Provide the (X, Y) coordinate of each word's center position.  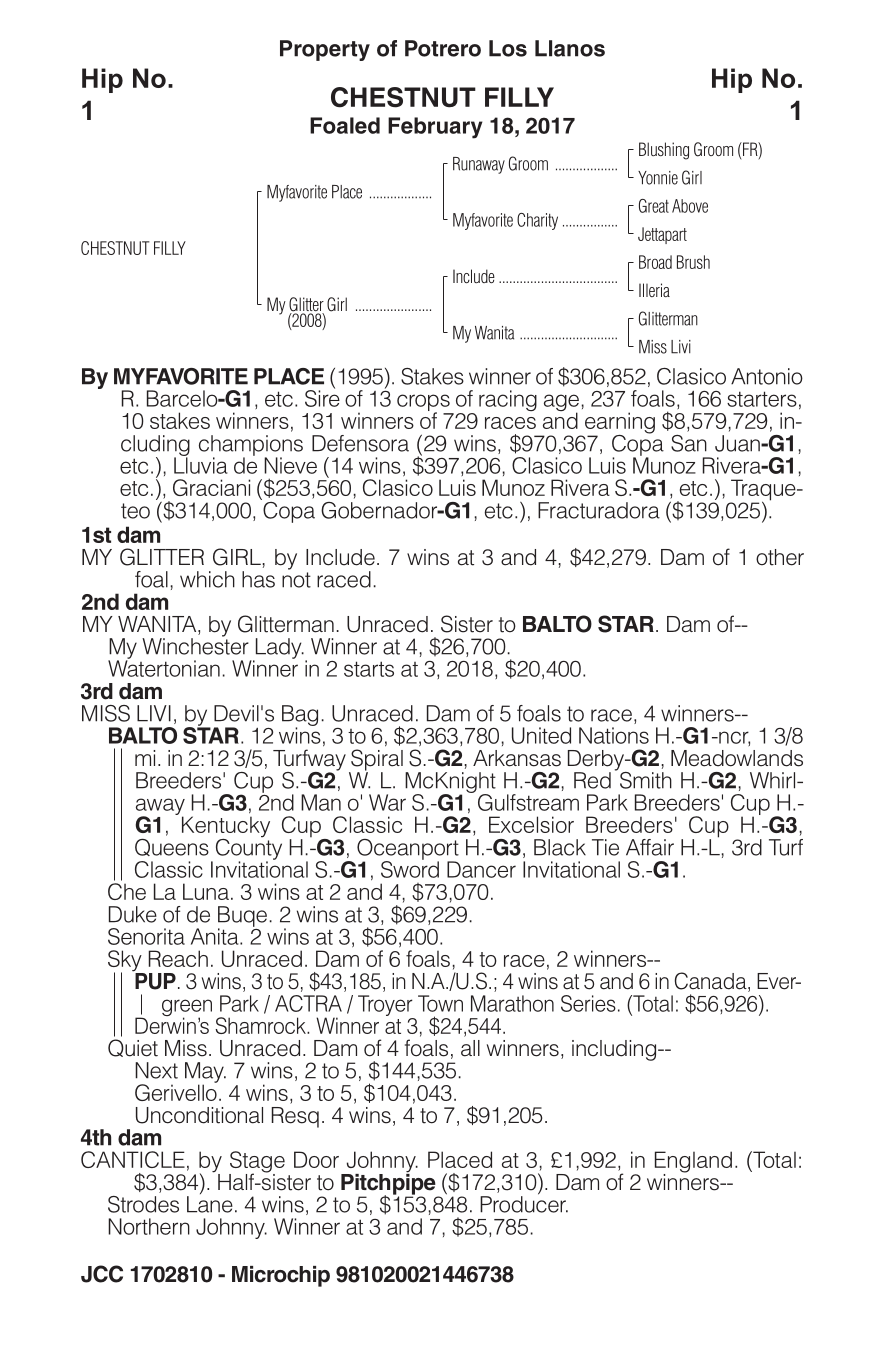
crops (424, 404)
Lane (210, 1204)
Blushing (664, 151)
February (435, 128)
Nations (614, 735)
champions (251, 446)
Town (440, 1003)
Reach (178, 958)
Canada (712, 982)
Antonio (767, 376)
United (541, 735)
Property (325, 50)
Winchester (195, 645)
